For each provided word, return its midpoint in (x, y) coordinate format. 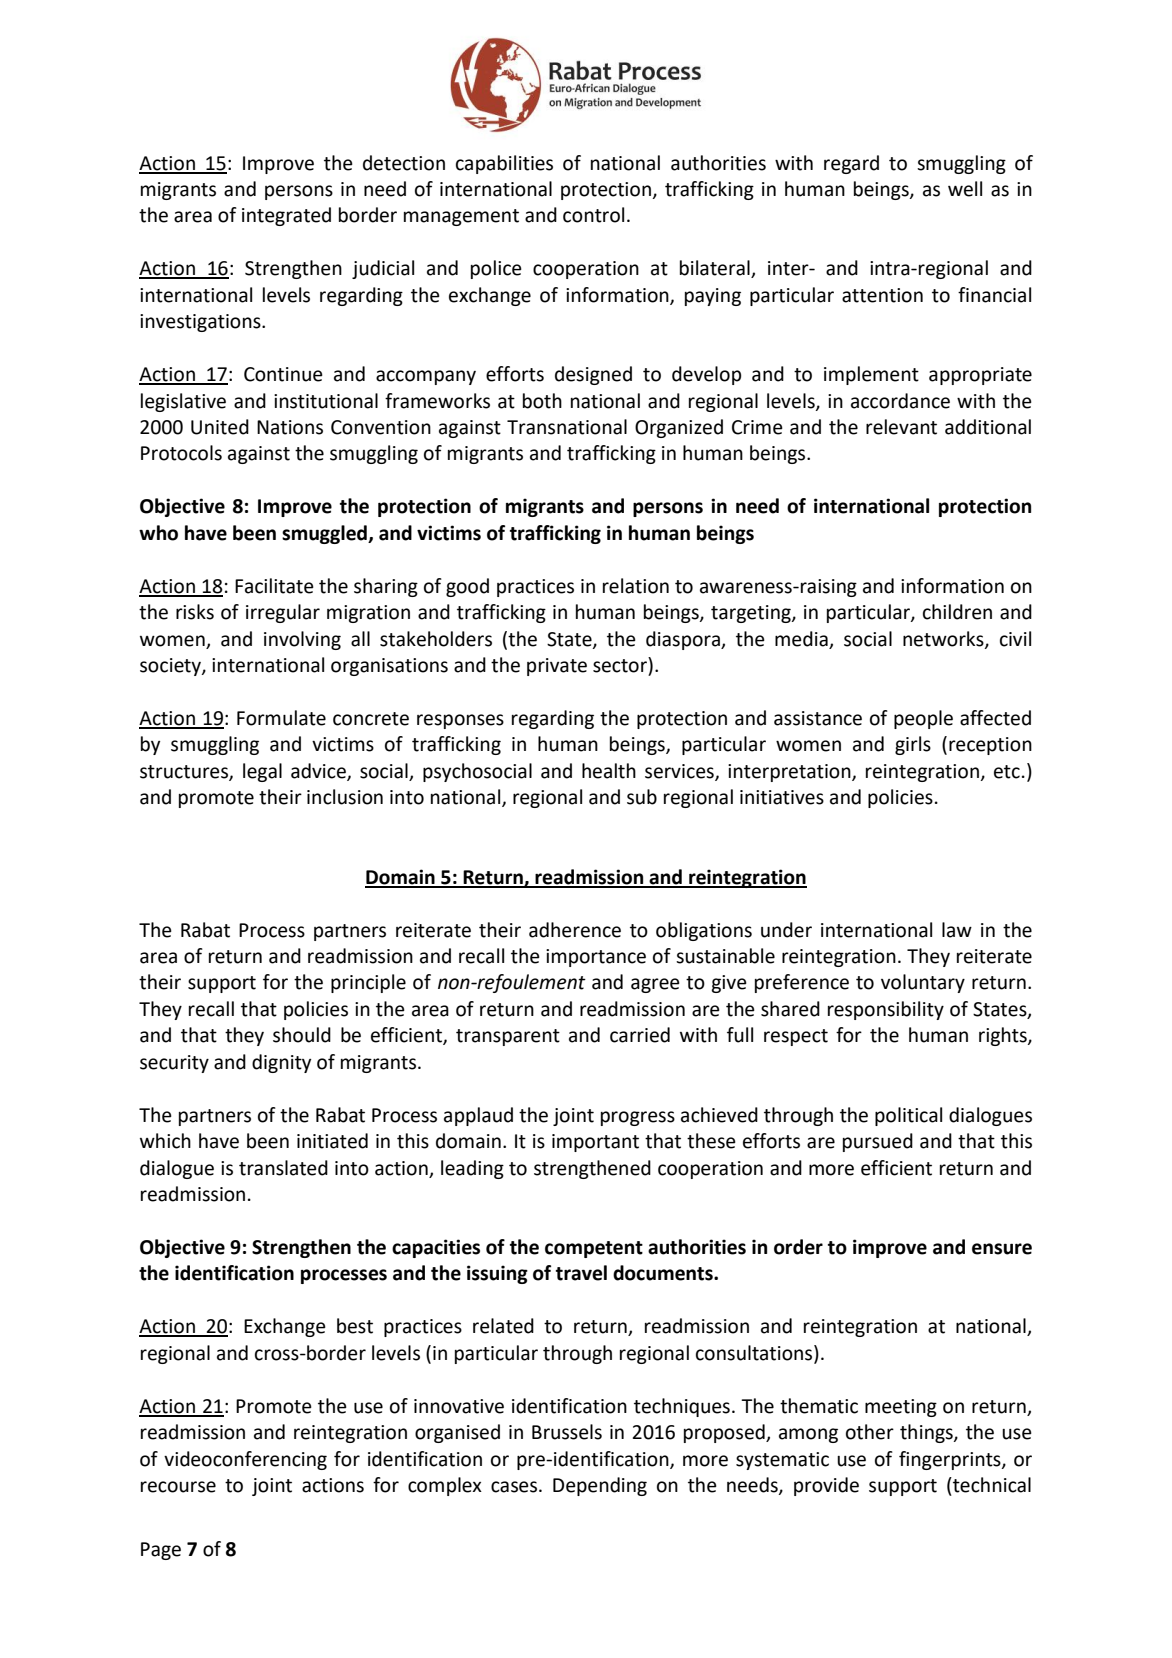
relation (636, 586)
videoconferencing (245, 1460)
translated (283, 1168)
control (593, 215)
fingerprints (951, 1460)
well (965, 189)
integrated (286, 216)
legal (262, 772)
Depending (600, 1486)
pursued (878, 1142)
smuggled (325, 534)
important (595, 1143)
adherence (575, 930)
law (957, 930)
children (957, 612)
